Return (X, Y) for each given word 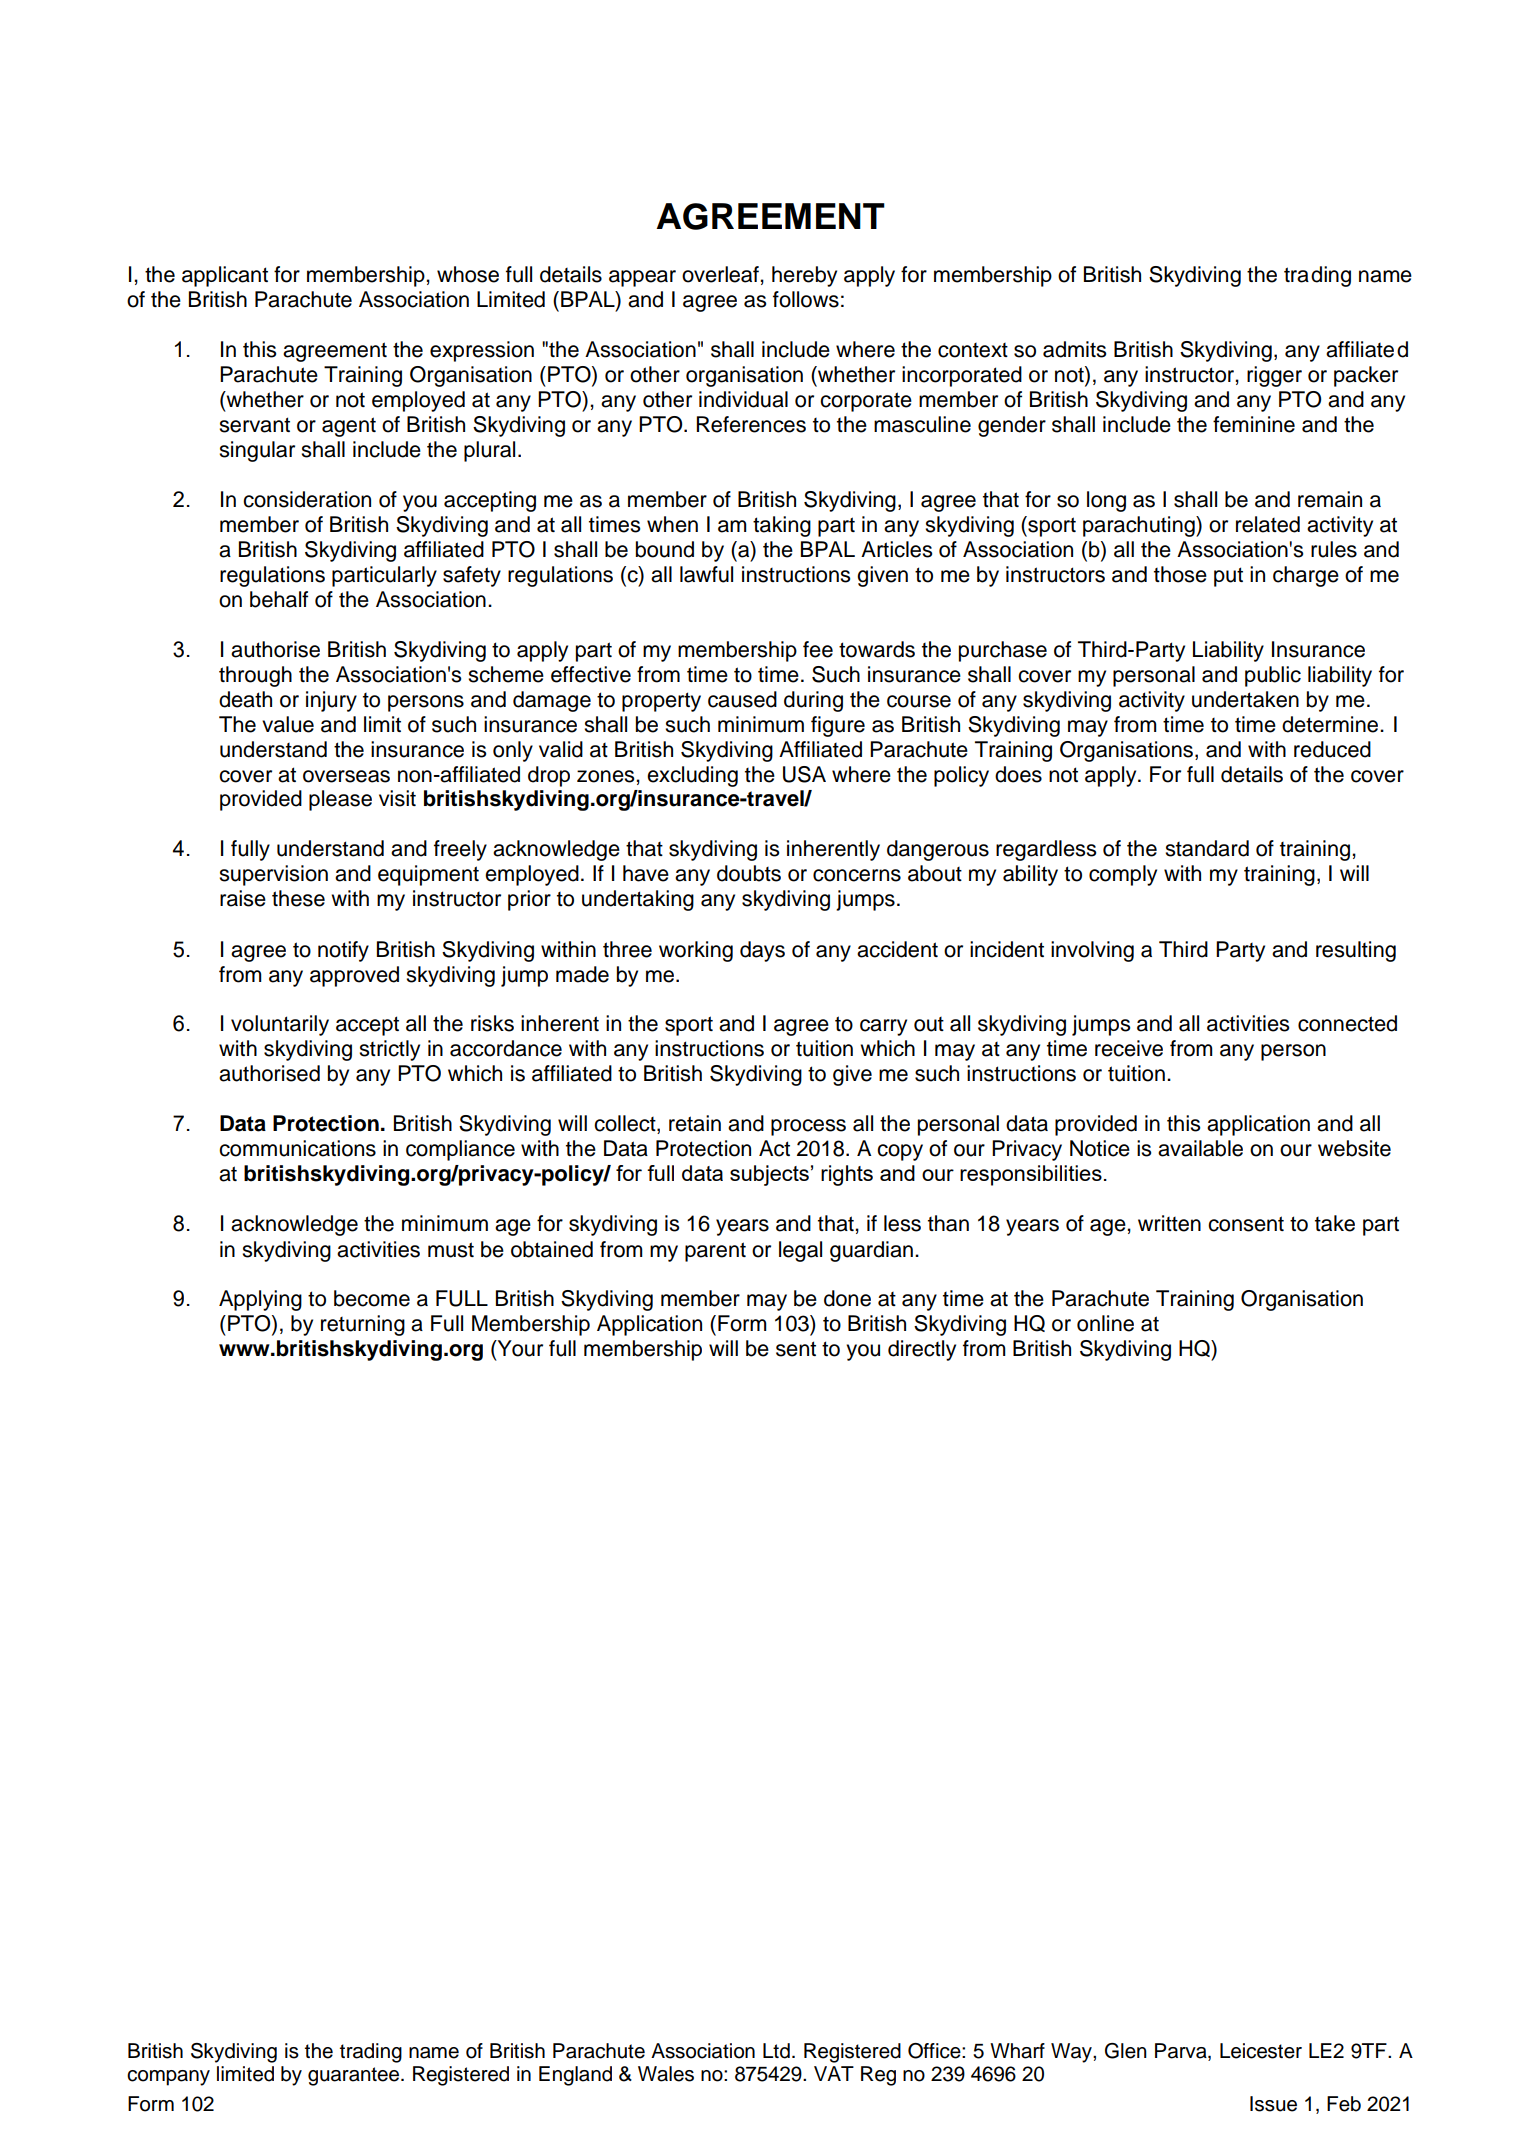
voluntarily (280, 1025)
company (168, 2078)
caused (742, 699)
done (847, 1298)
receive (1129, 1048)
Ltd (776, 2051)
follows (806, 299)
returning (363, 1325)
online (1105, 1323)
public (1273, 676)
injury (331, 701)
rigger (1274, 376)
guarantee (355, 2076)
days (762, 951)
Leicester (1261, 2051)
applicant (225, 276)
